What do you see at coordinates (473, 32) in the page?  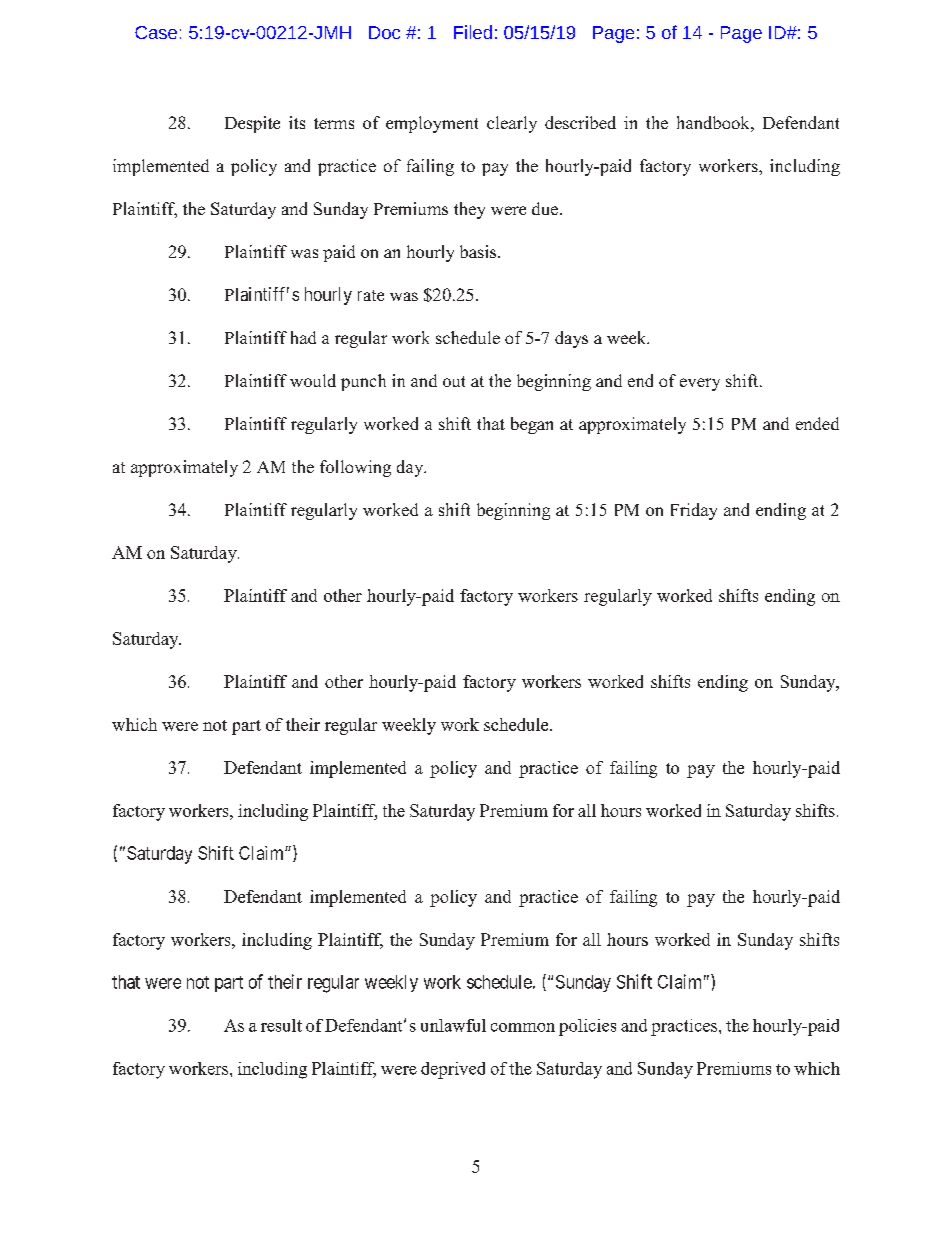 I see `Filed` at bounding box center [473, 32].
